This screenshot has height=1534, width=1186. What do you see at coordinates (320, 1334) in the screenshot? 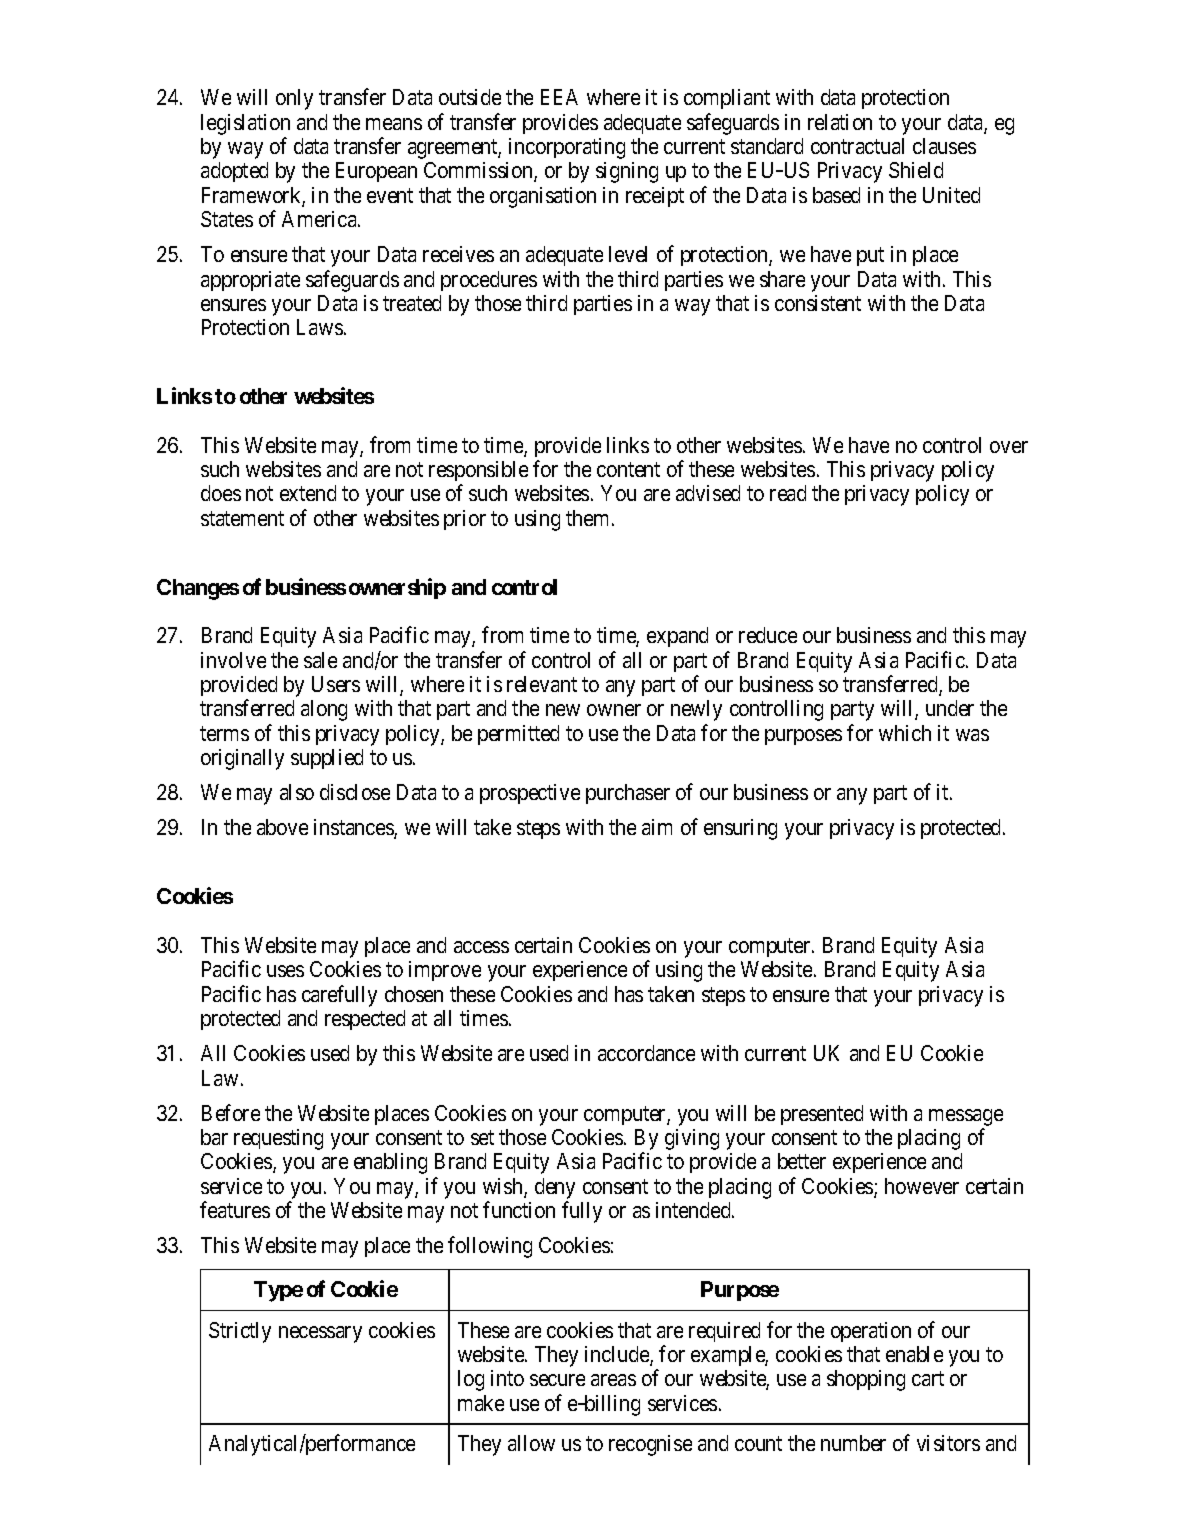
I see `necessary` at bounding box center [320, 1334].
